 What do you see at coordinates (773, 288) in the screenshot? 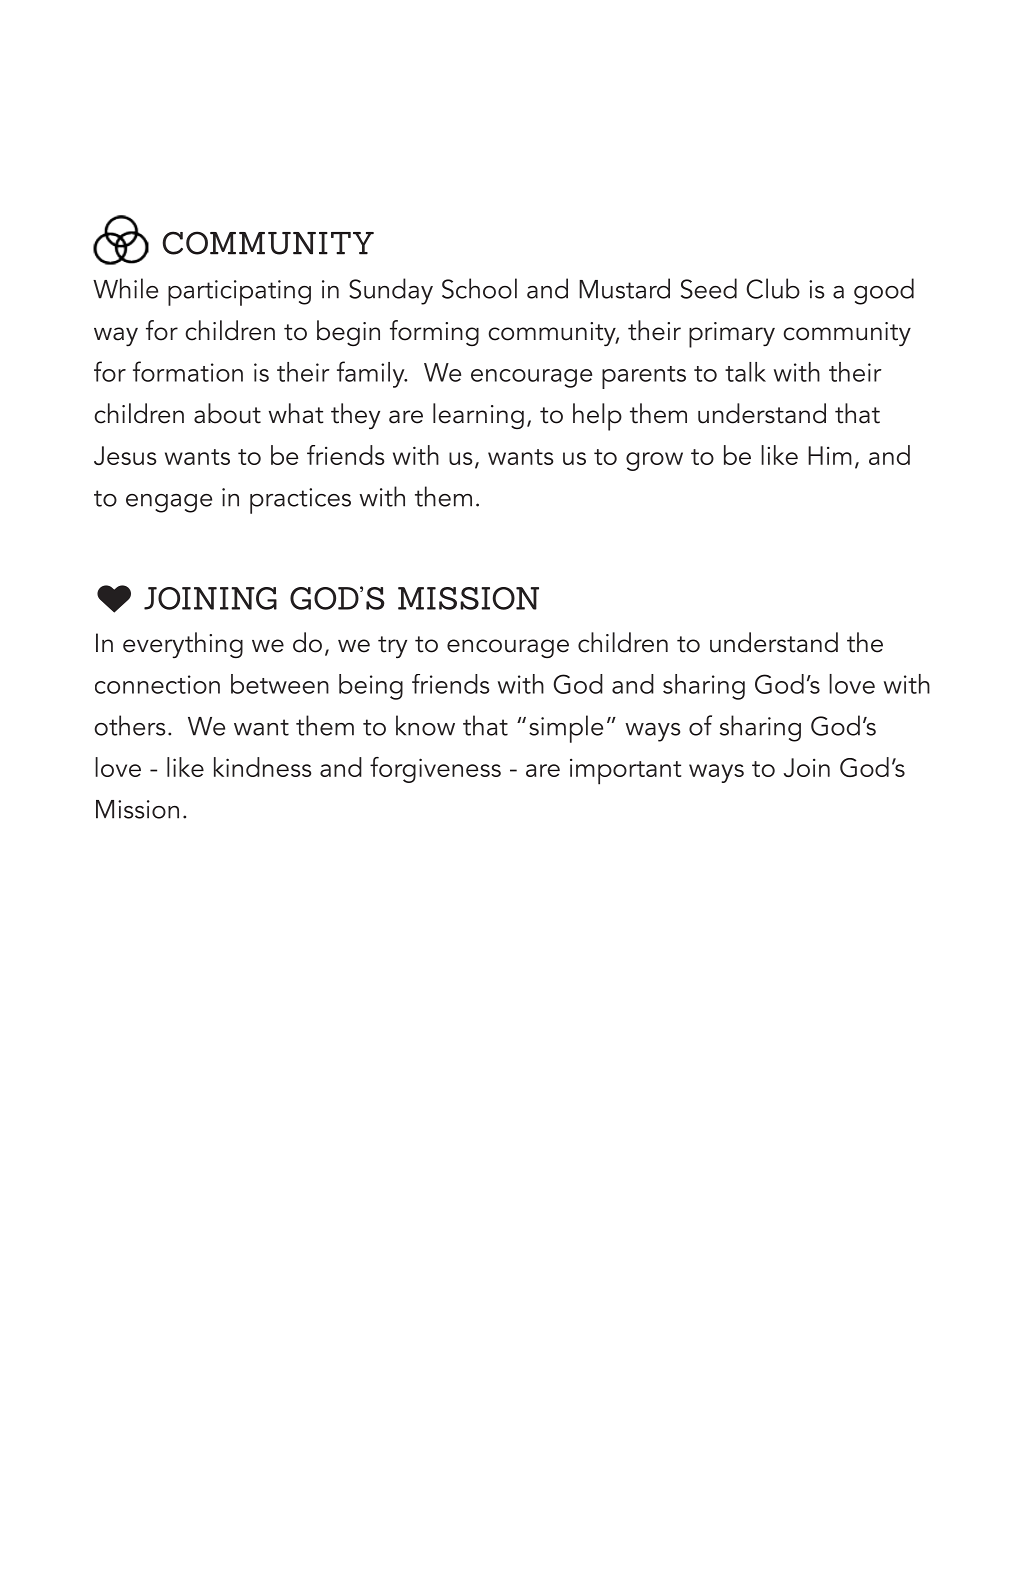
I see `Club` at bounding box center [773, 288].
